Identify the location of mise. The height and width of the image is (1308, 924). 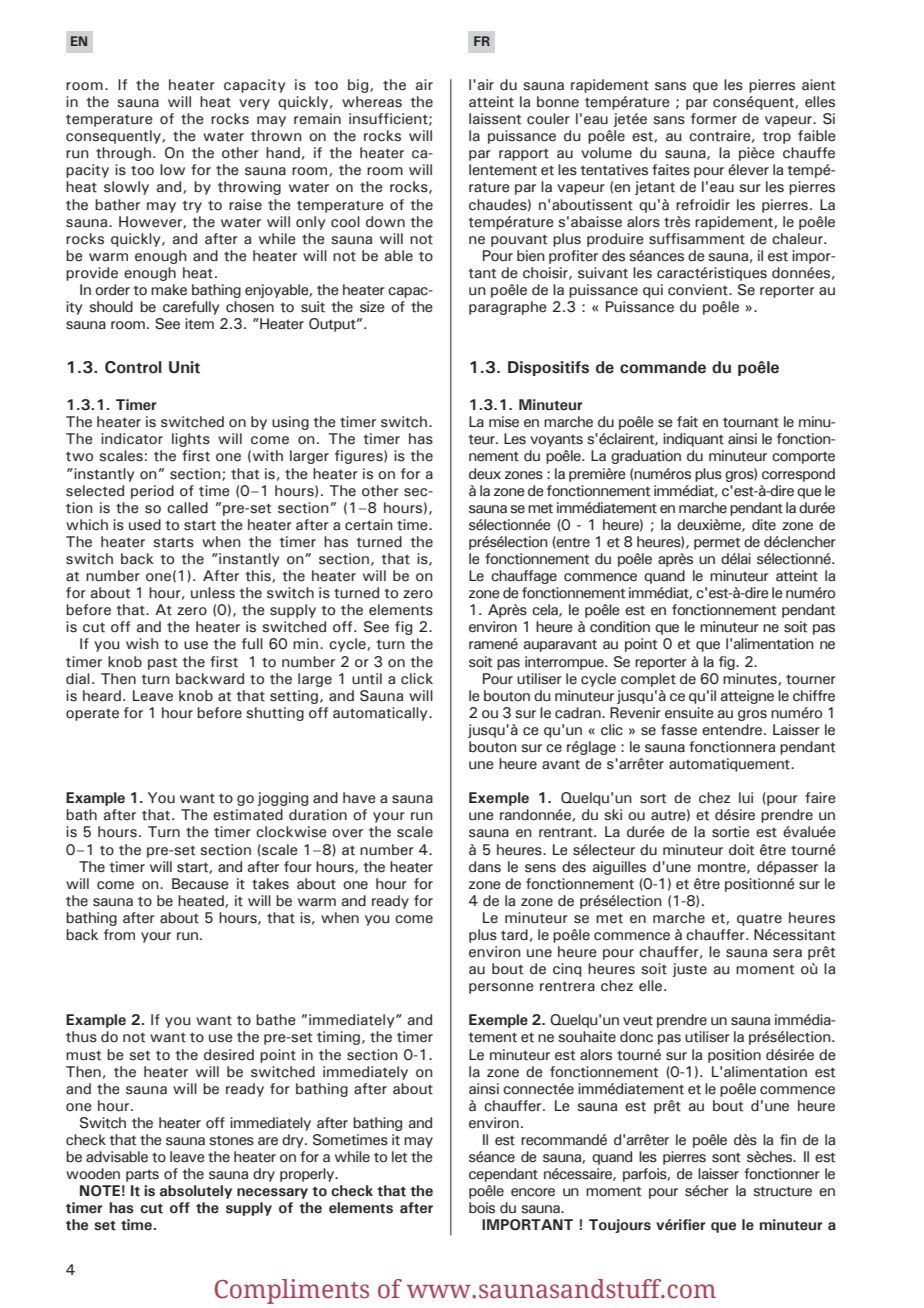
(504, 422).
